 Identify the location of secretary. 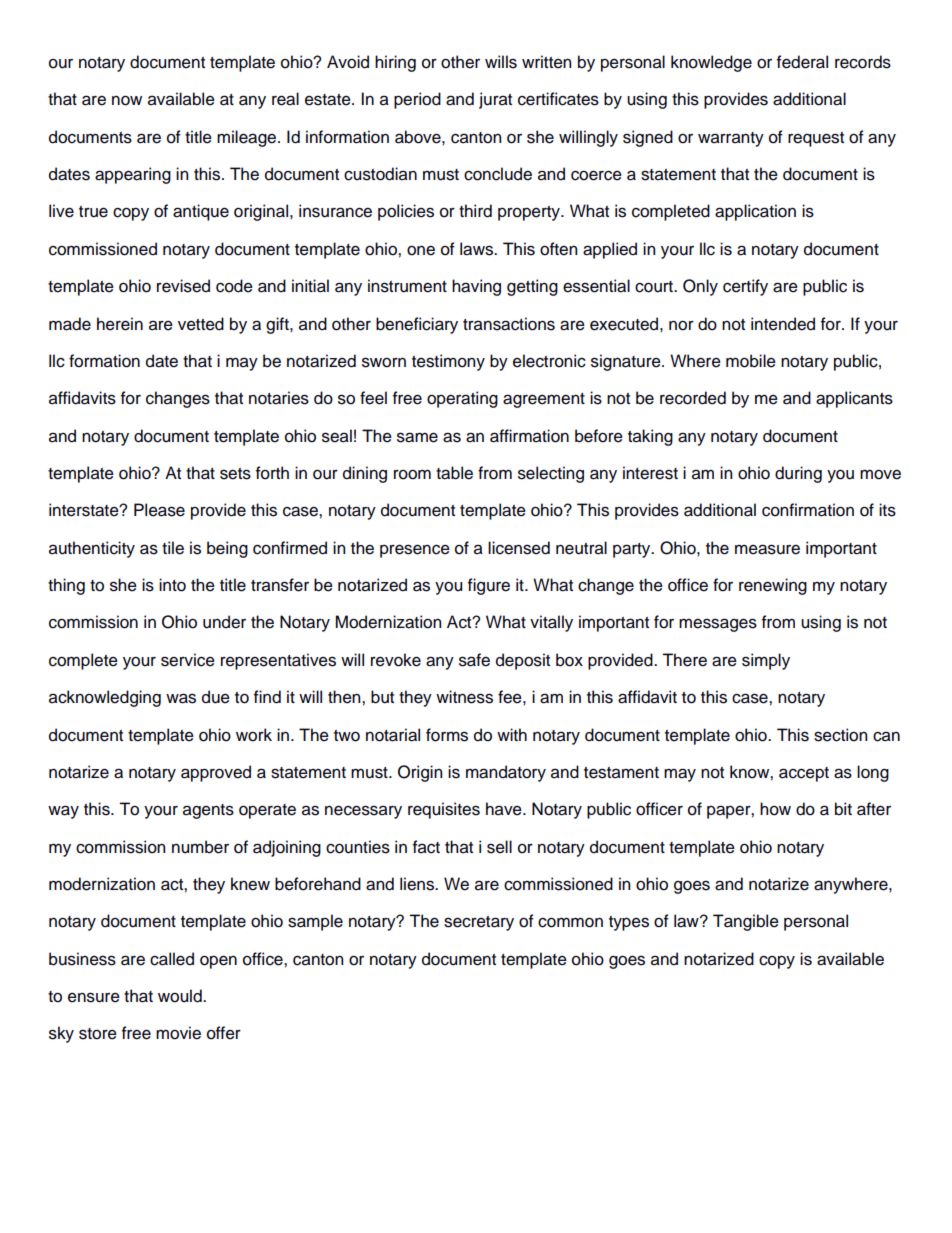
(479, 923).
